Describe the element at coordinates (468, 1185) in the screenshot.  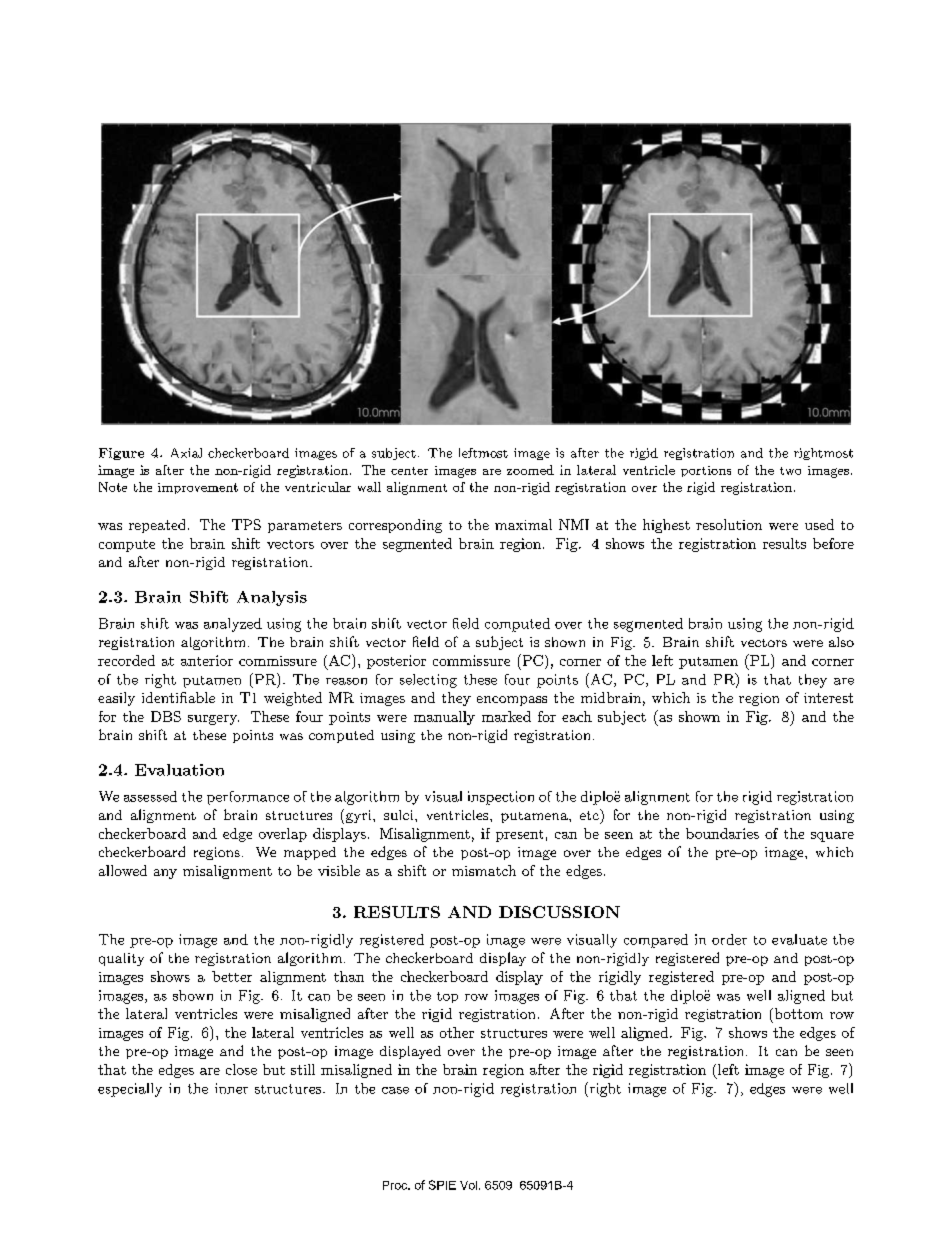
I see `Vol` at that location.
